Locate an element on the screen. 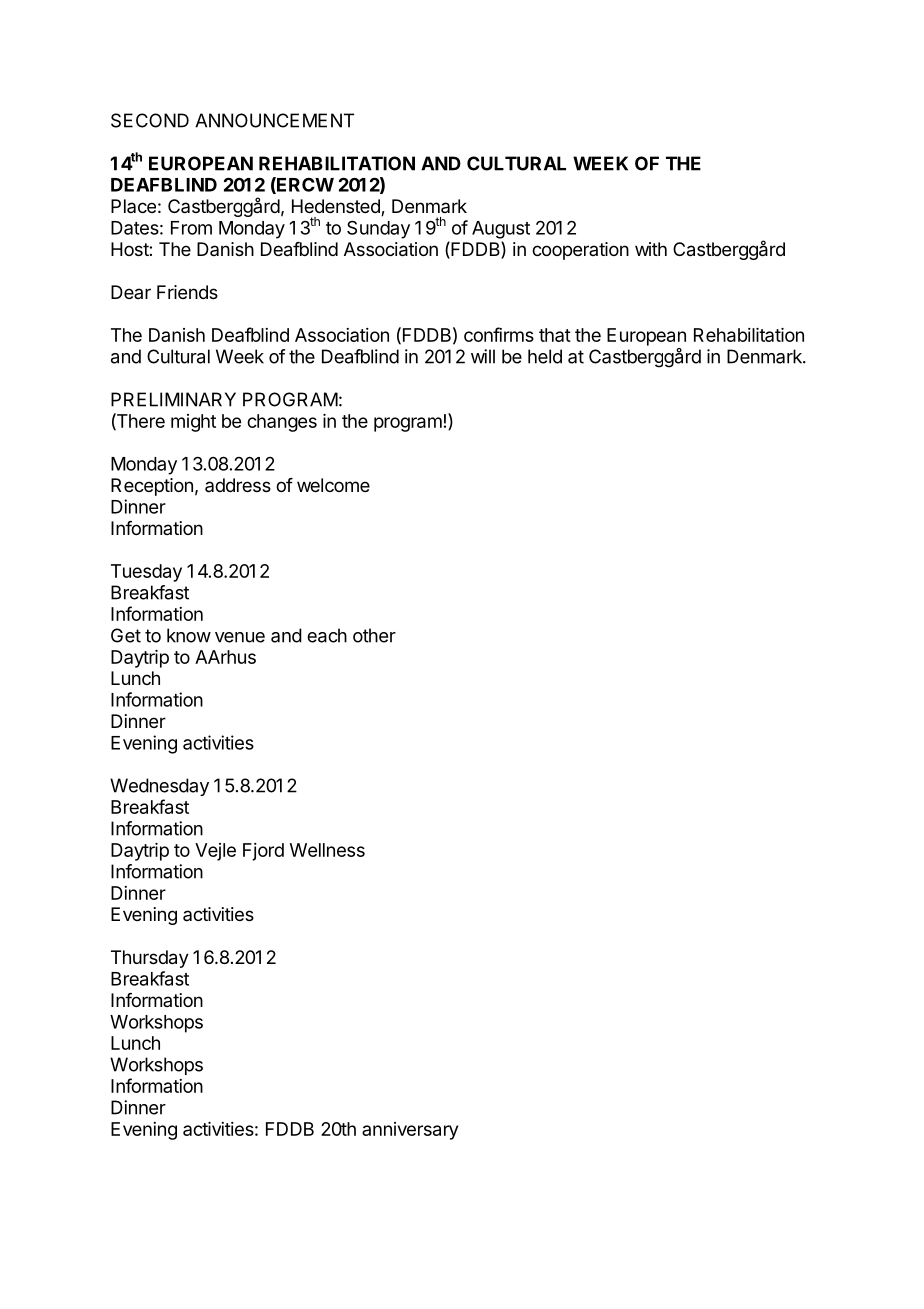 Image resolution: width=924 pixels, height=1309 pixels. will is located at coordinates (483, 356).
